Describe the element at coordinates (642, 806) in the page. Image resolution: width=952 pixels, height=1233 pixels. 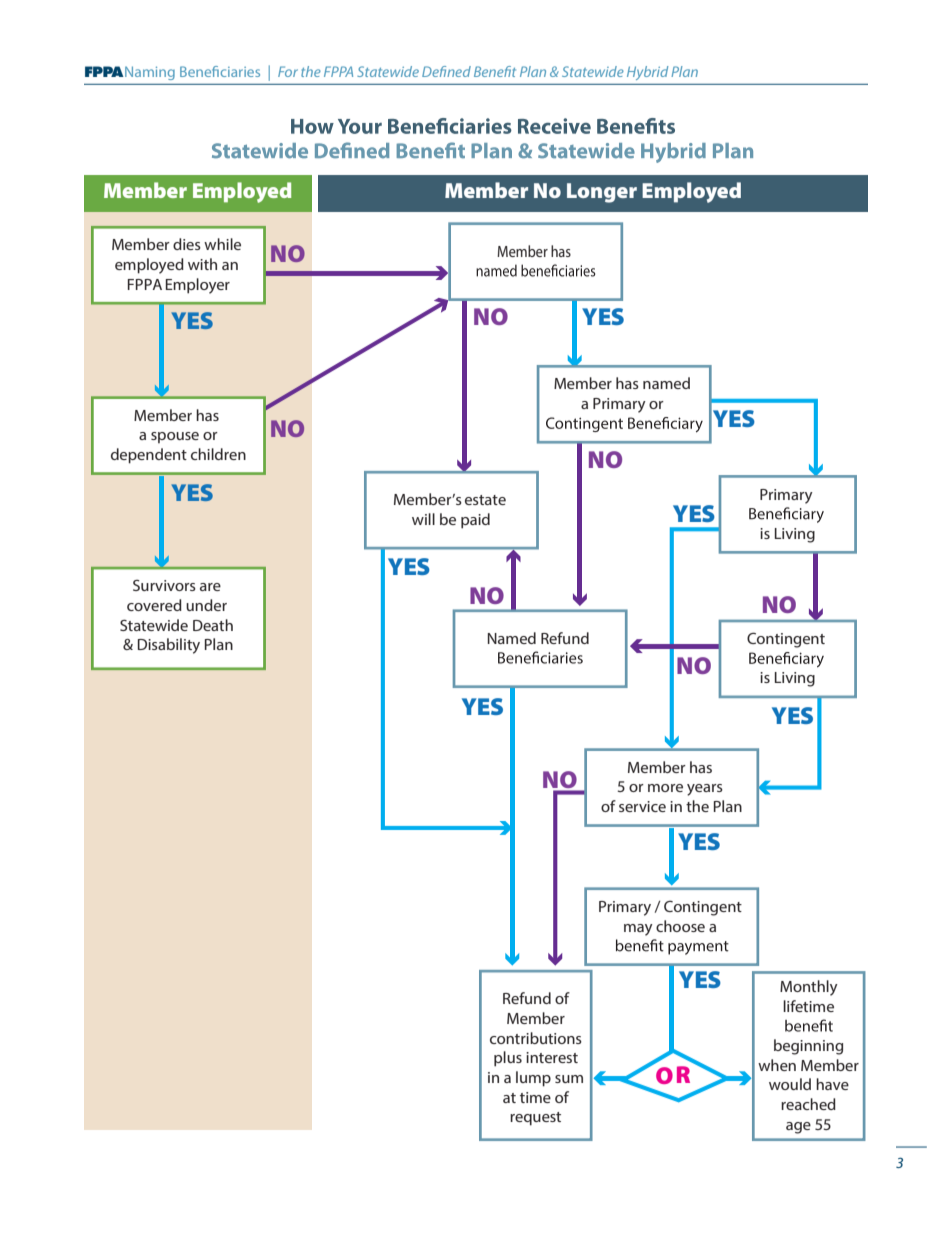
I see `service` at that location.
